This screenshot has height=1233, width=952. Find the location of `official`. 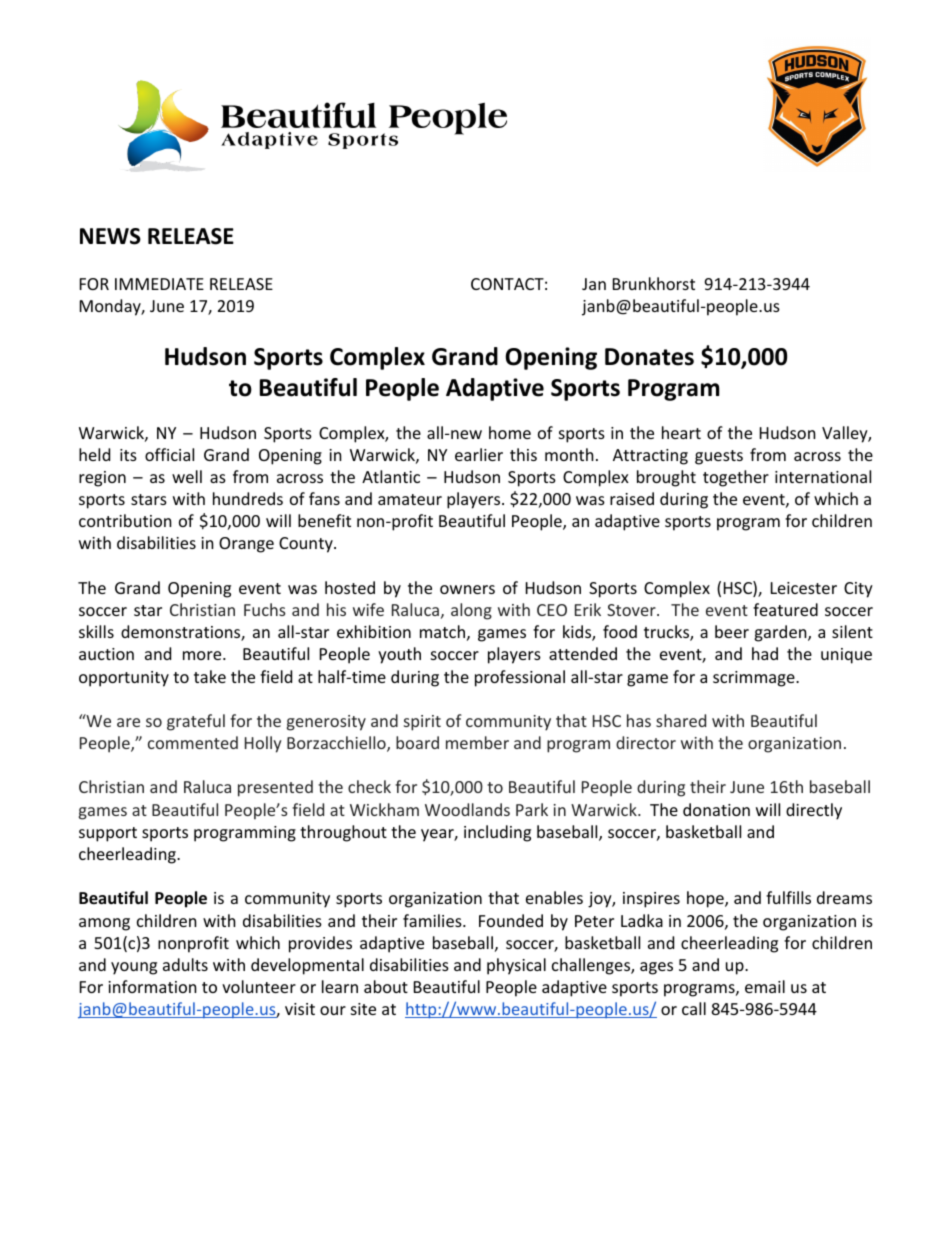

official is located at coordinates (169, 454).
